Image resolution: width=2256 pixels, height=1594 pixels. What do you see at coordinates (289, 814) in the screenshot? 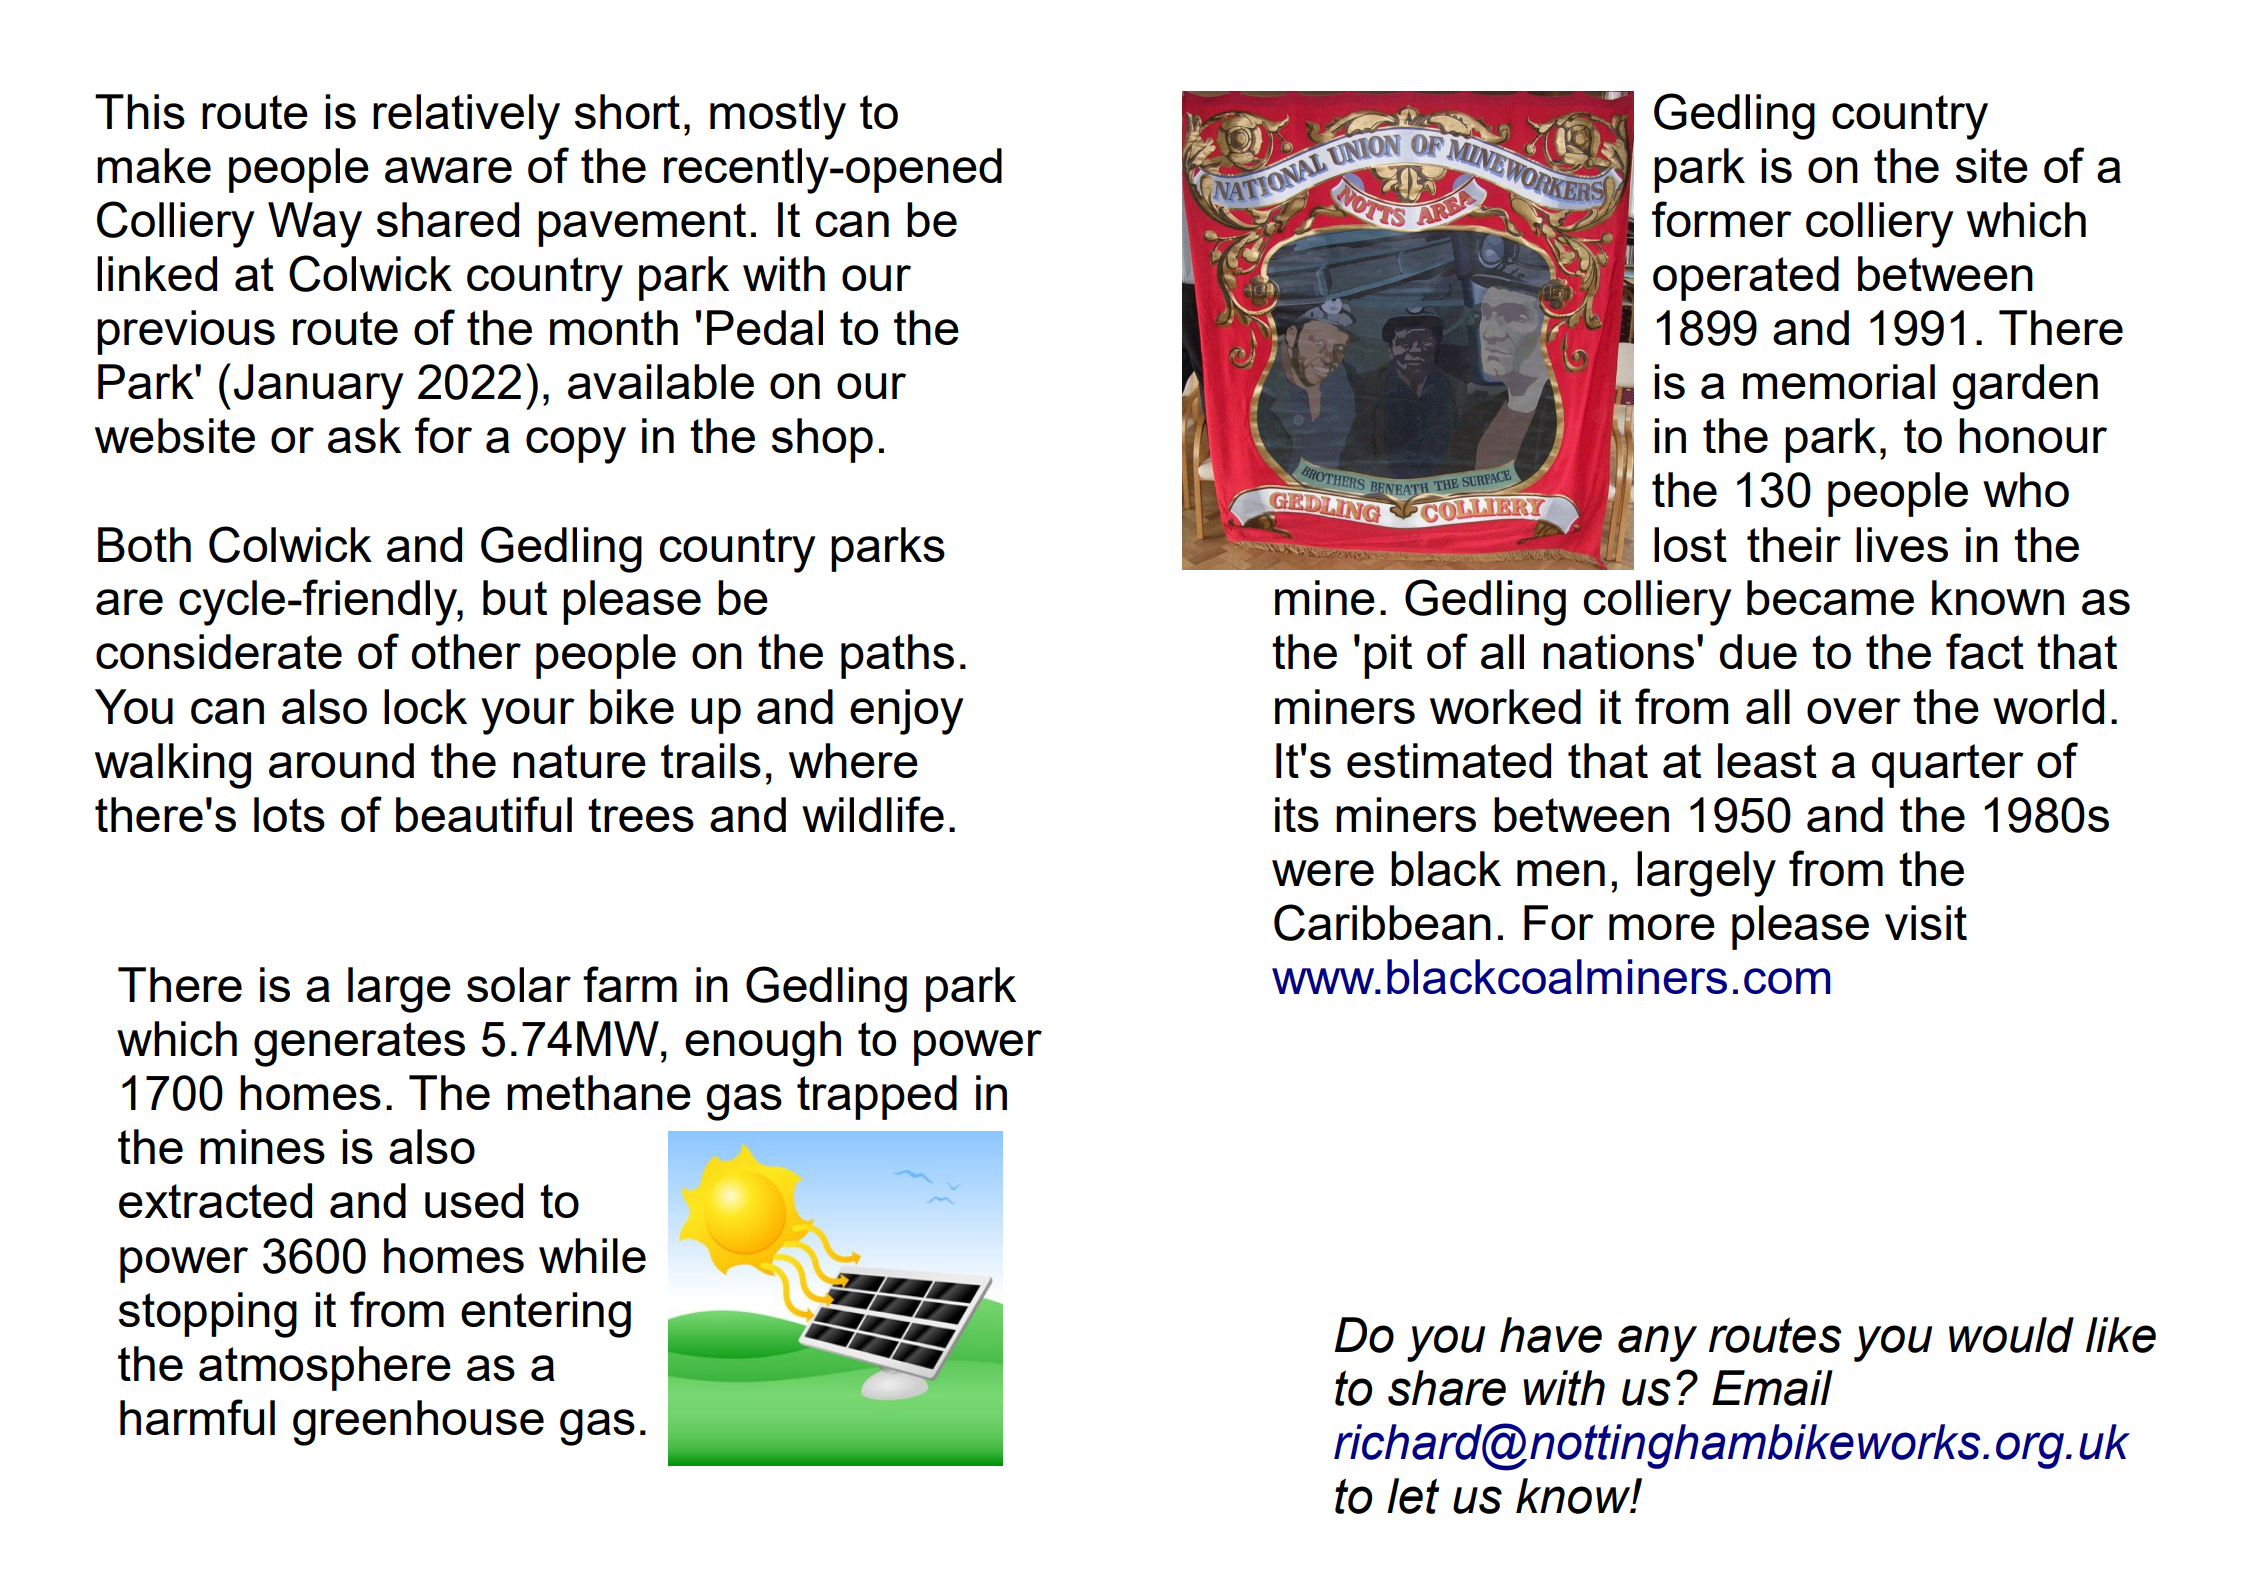
I see `lots` at bounding box center [289, 814].
